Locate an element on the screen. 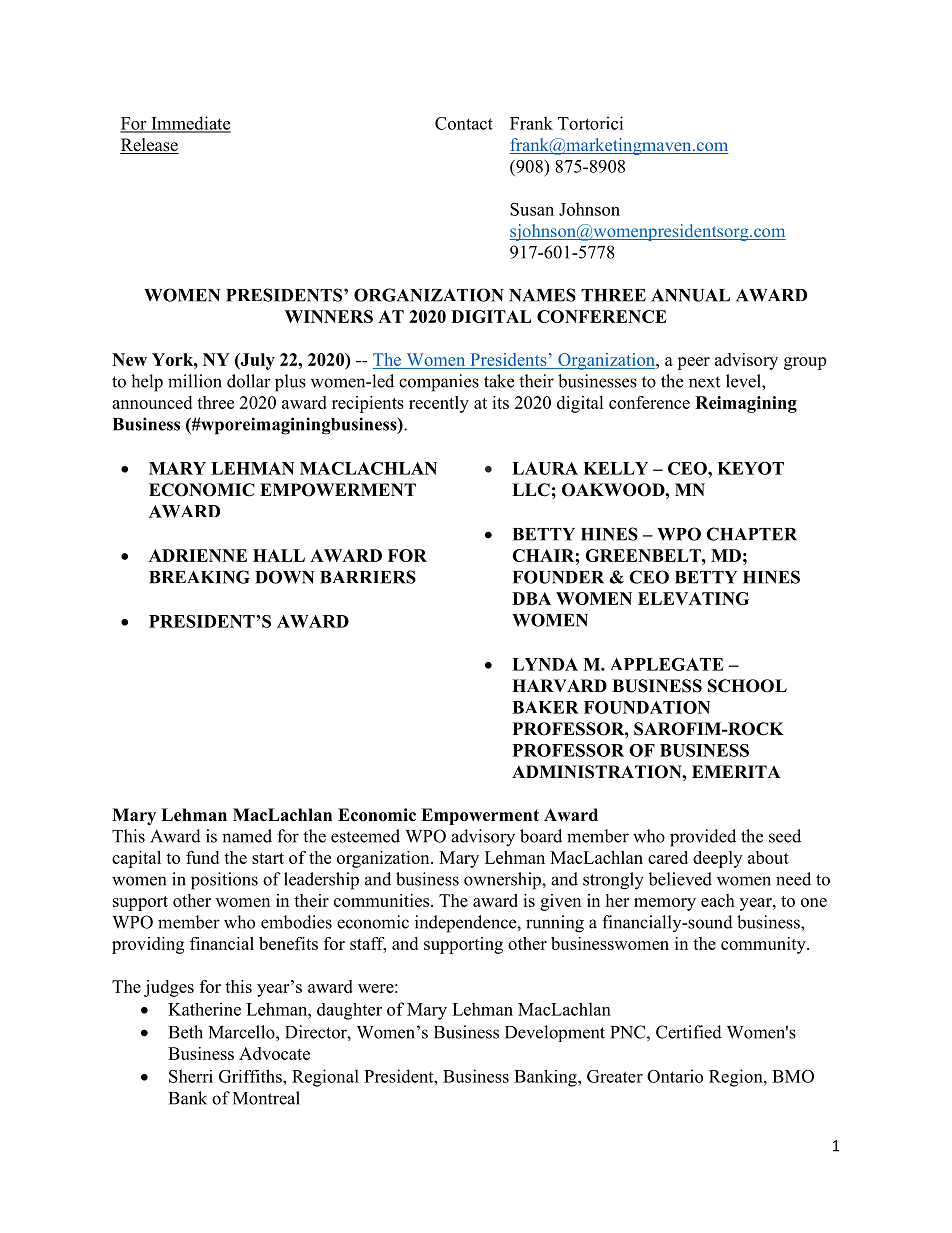 The width and height of the screenshot is (952, 1233). Sherri is located at coordinates (191, 1076).
